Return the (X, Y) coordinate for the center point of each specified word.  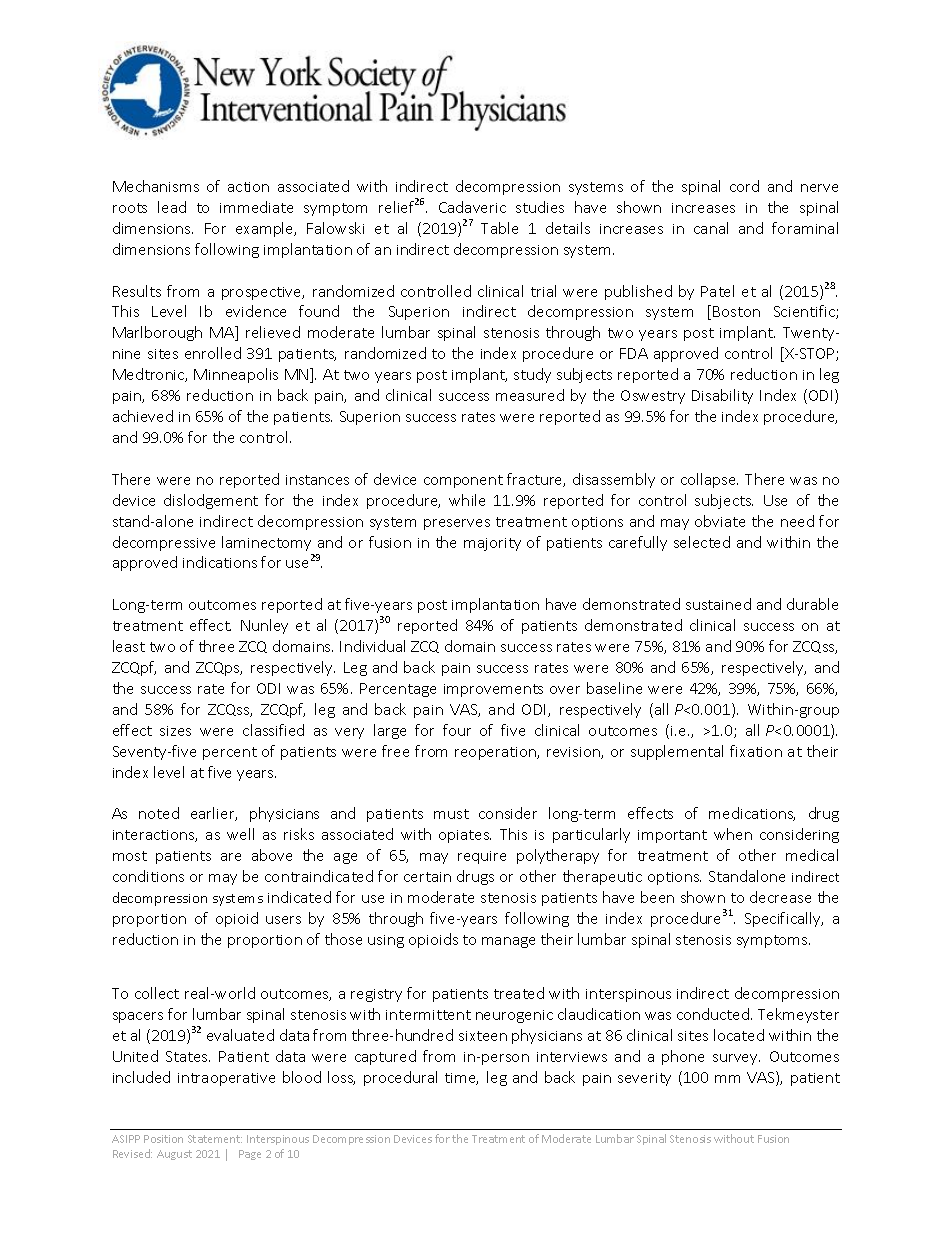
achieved (143, 416)
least (129, 646)
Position (163, 1139)
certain (427, 877)
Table (499, 228)
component (463, 481)
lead (172, 207)
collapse (709, 480)
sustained (718, 604)
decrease (780, 897)
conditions (148, 876)
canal (711, 228)
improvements (493, 690)
